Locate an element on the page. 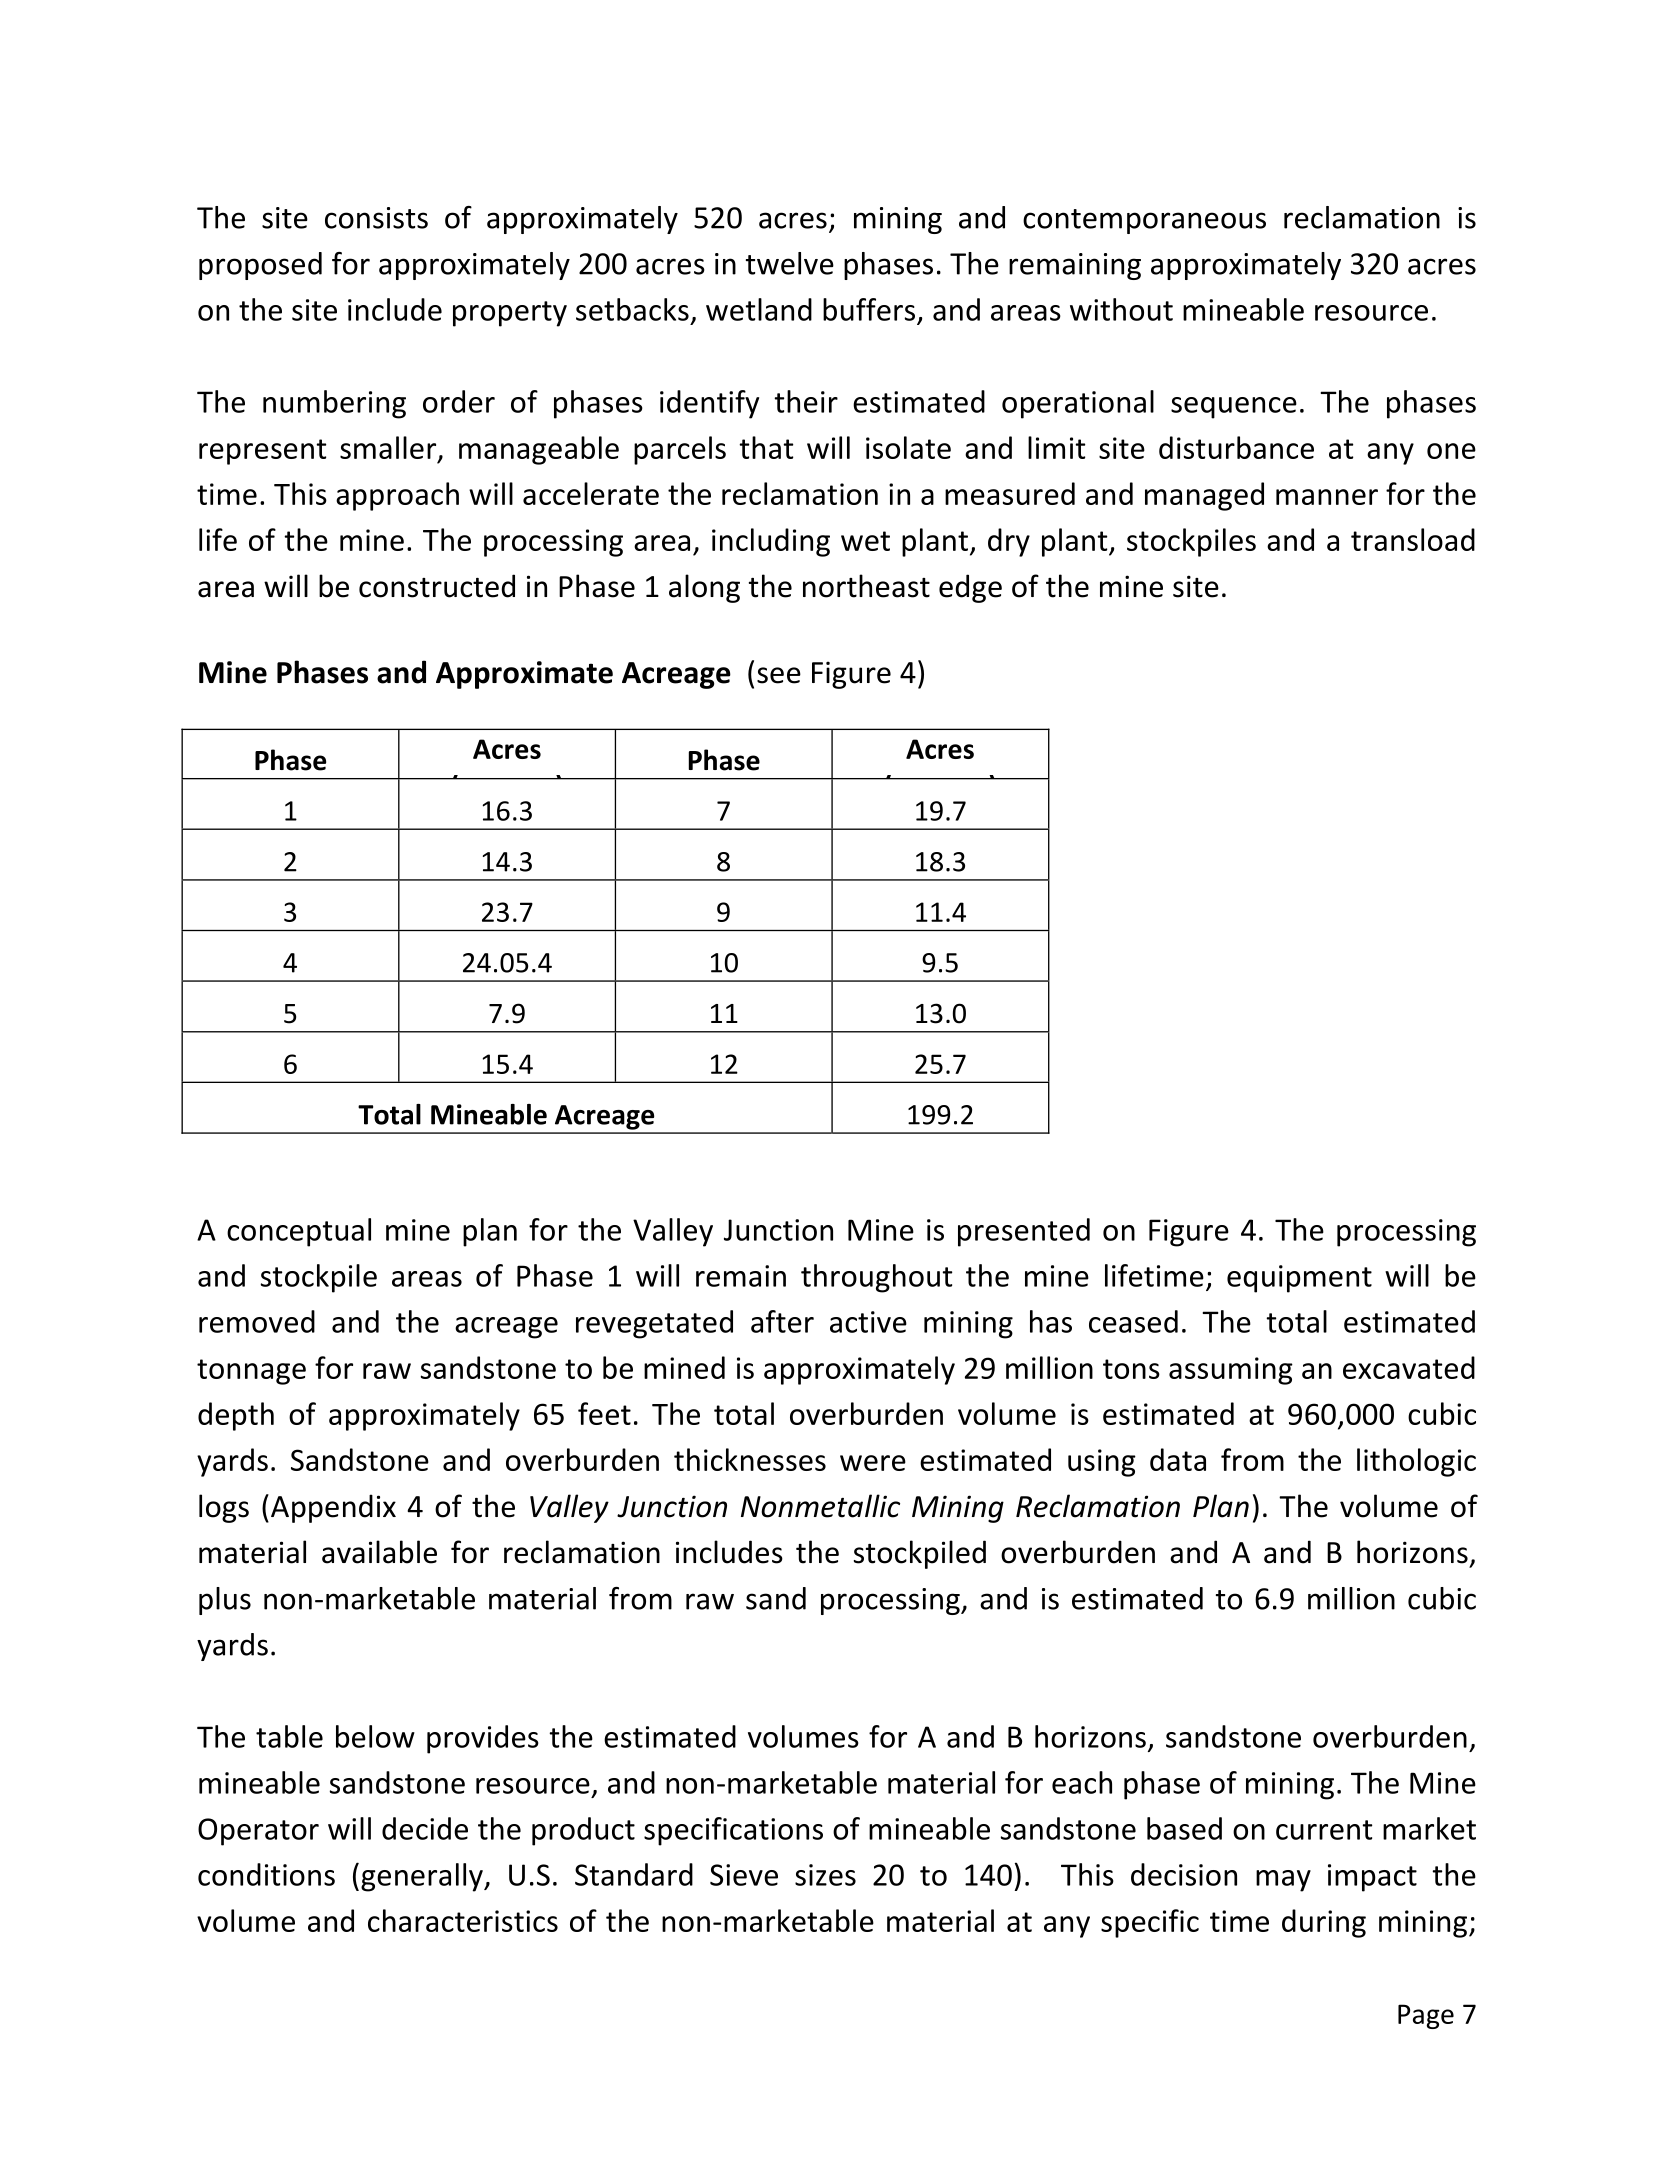  consists is located at coordinates (376, 218).
